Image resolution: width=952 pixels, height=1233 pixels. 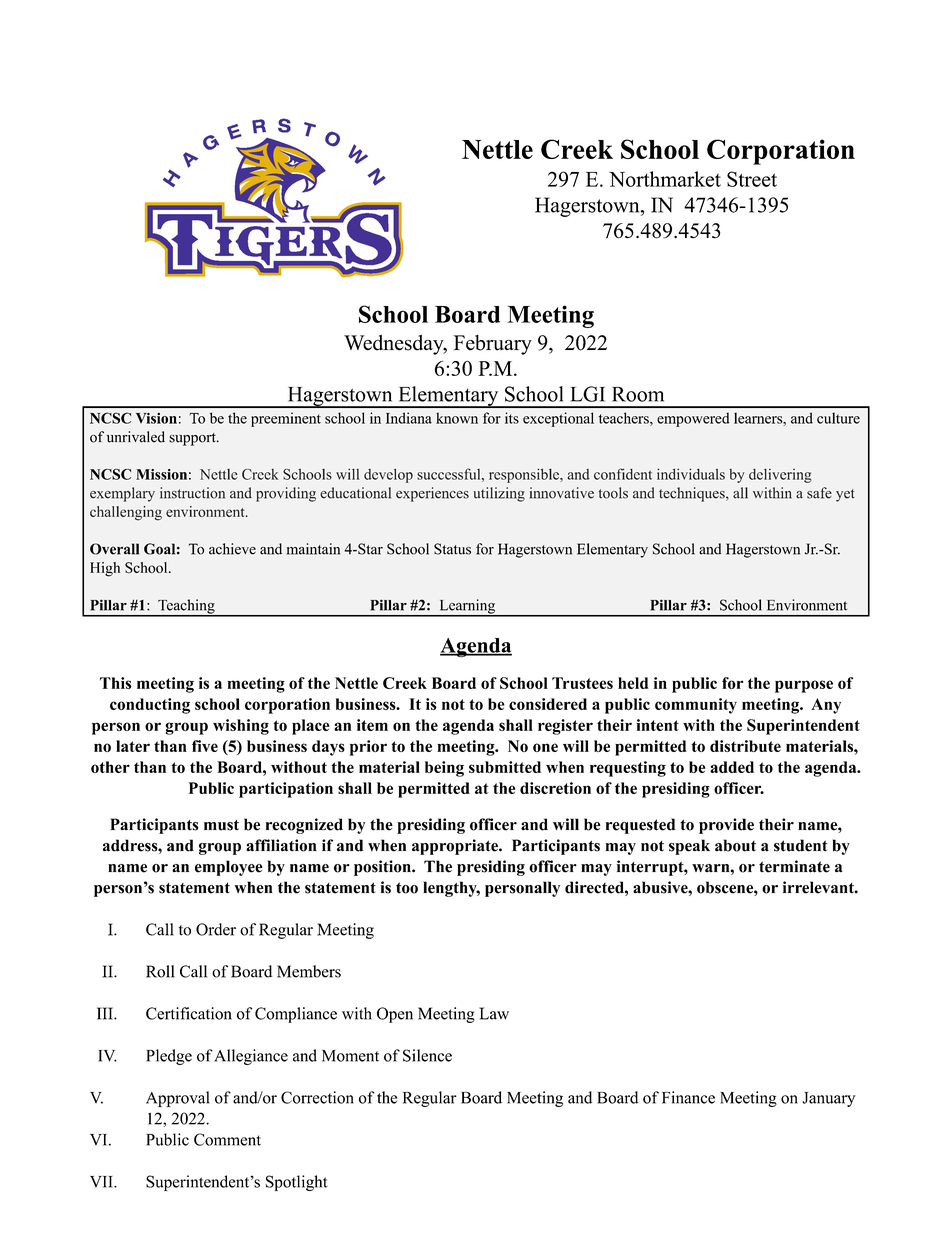 What do you see at coordinates (452, 549) in the document?
I see `Status` at bounding box center [452, 549].
